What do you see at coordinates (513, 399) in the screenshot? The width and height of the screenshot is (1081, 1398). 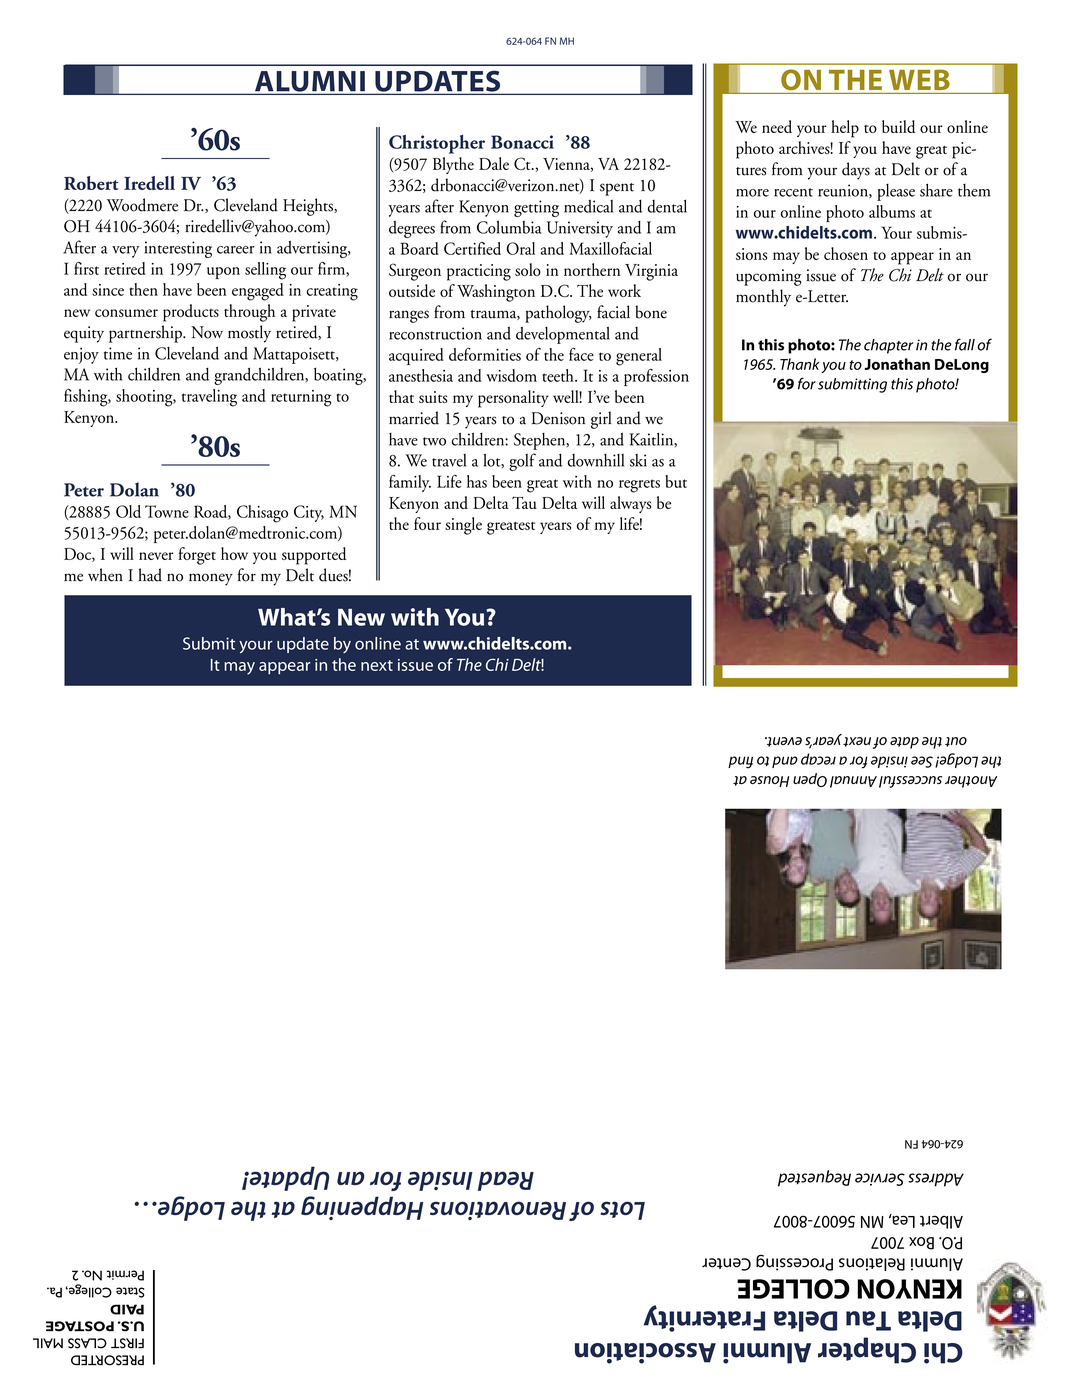 I see `personality` at bounding box center [513, 399].
